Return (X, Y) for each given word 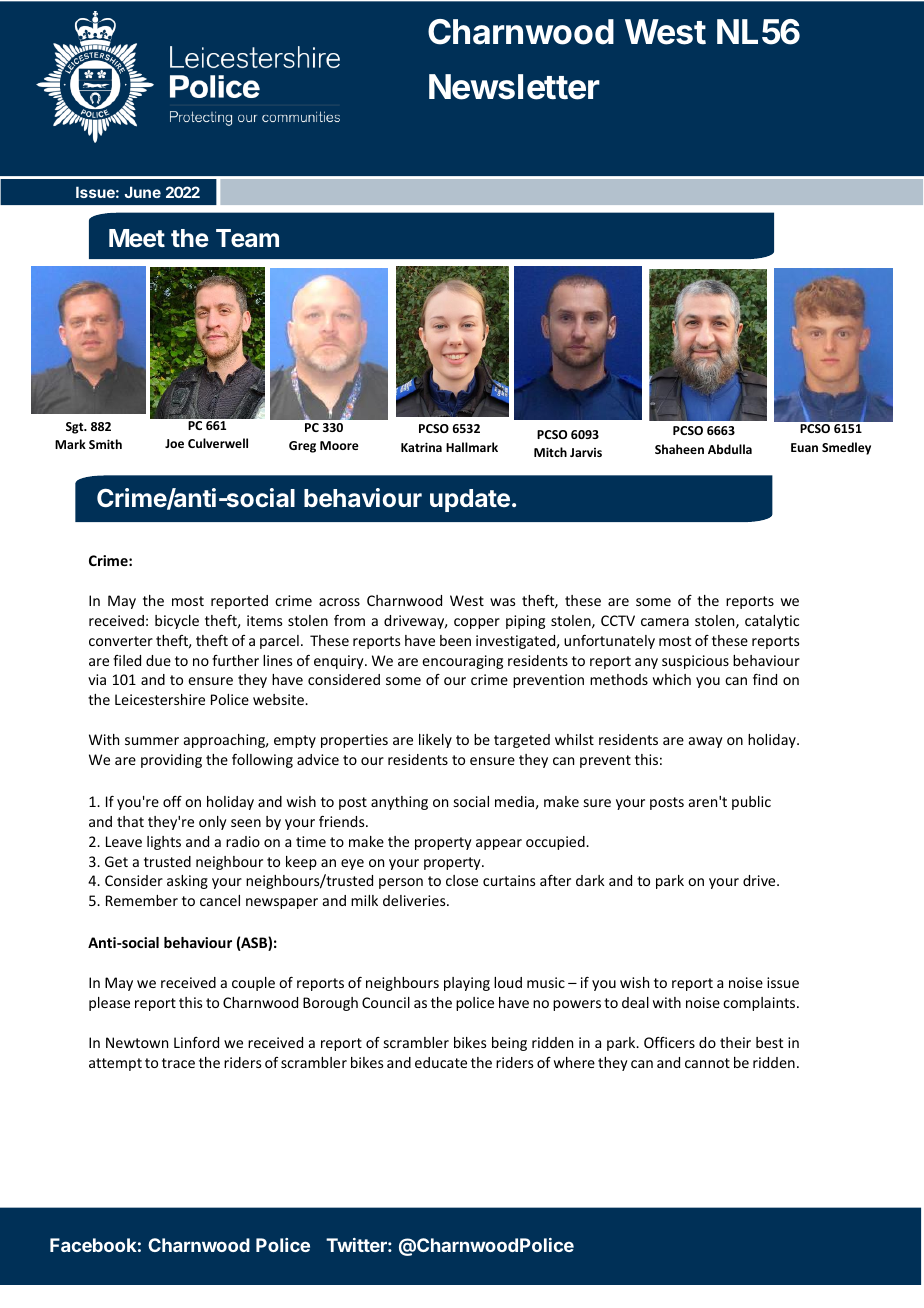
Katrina (421, 447)
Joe (174, 443)
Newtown (137, 1042)
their (735, 1042)
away (706, 742)
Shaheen (679, 449)
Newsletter (514, 87)
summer (152, 741)
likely (435, 741)
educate (441, 1062)
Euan (804, 447)
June (143, 192)
